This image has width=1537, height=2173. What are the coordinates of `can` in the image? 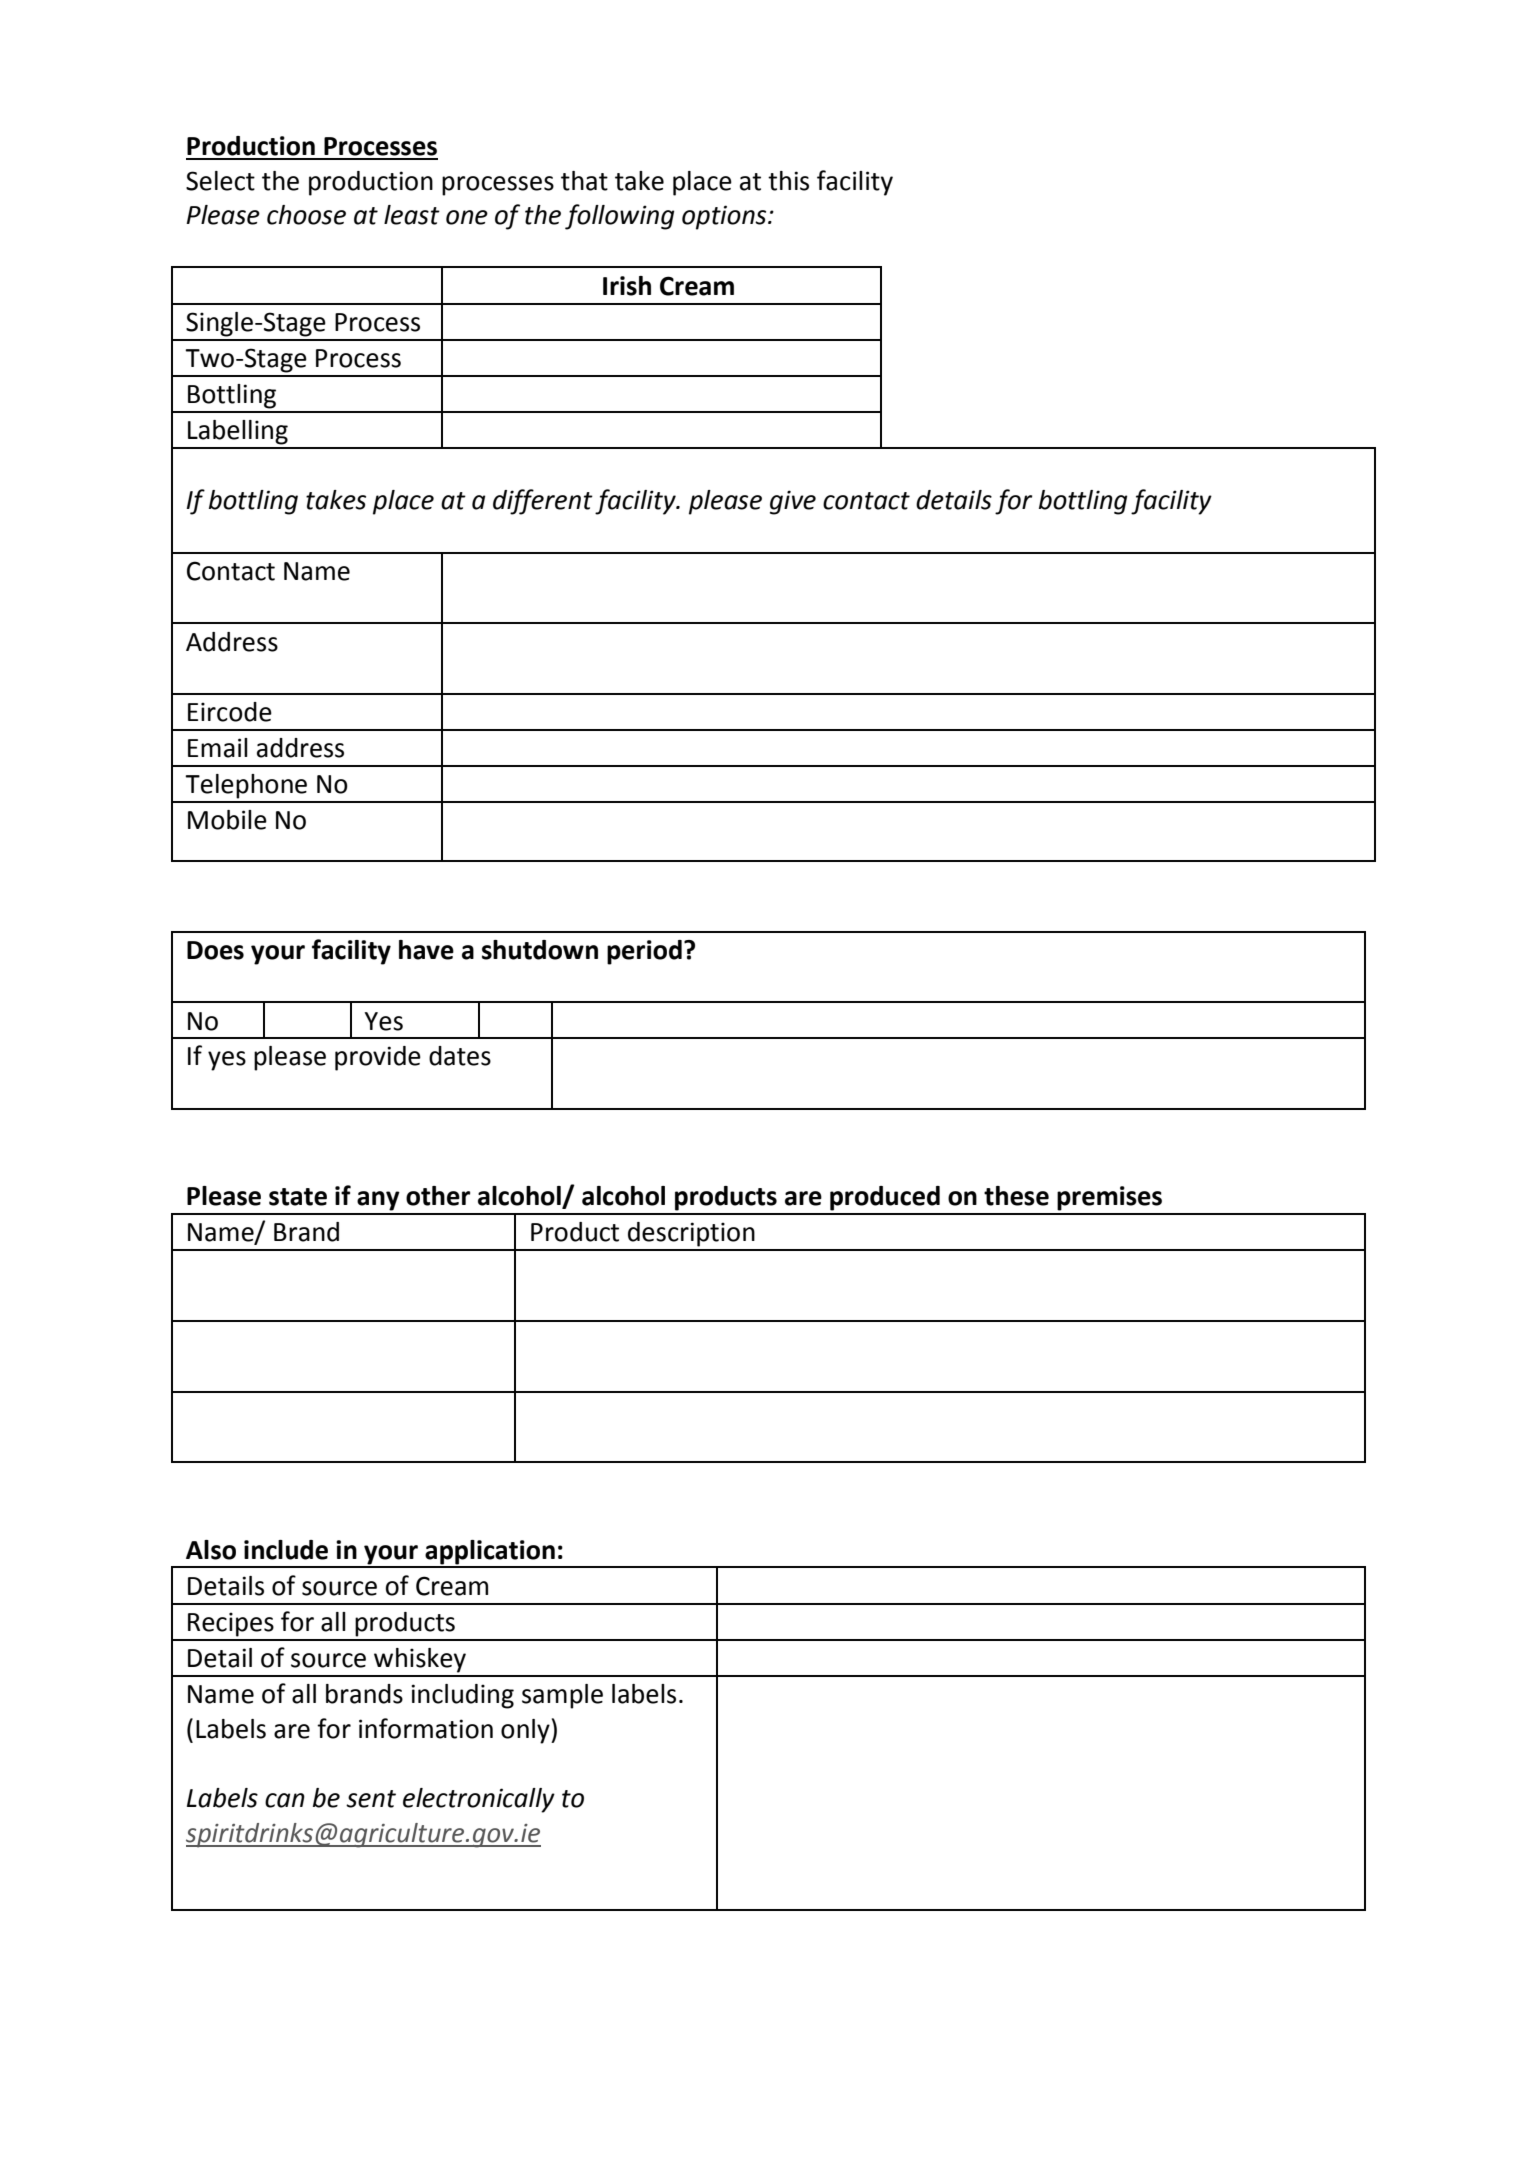 It's located at (285, 1800).
